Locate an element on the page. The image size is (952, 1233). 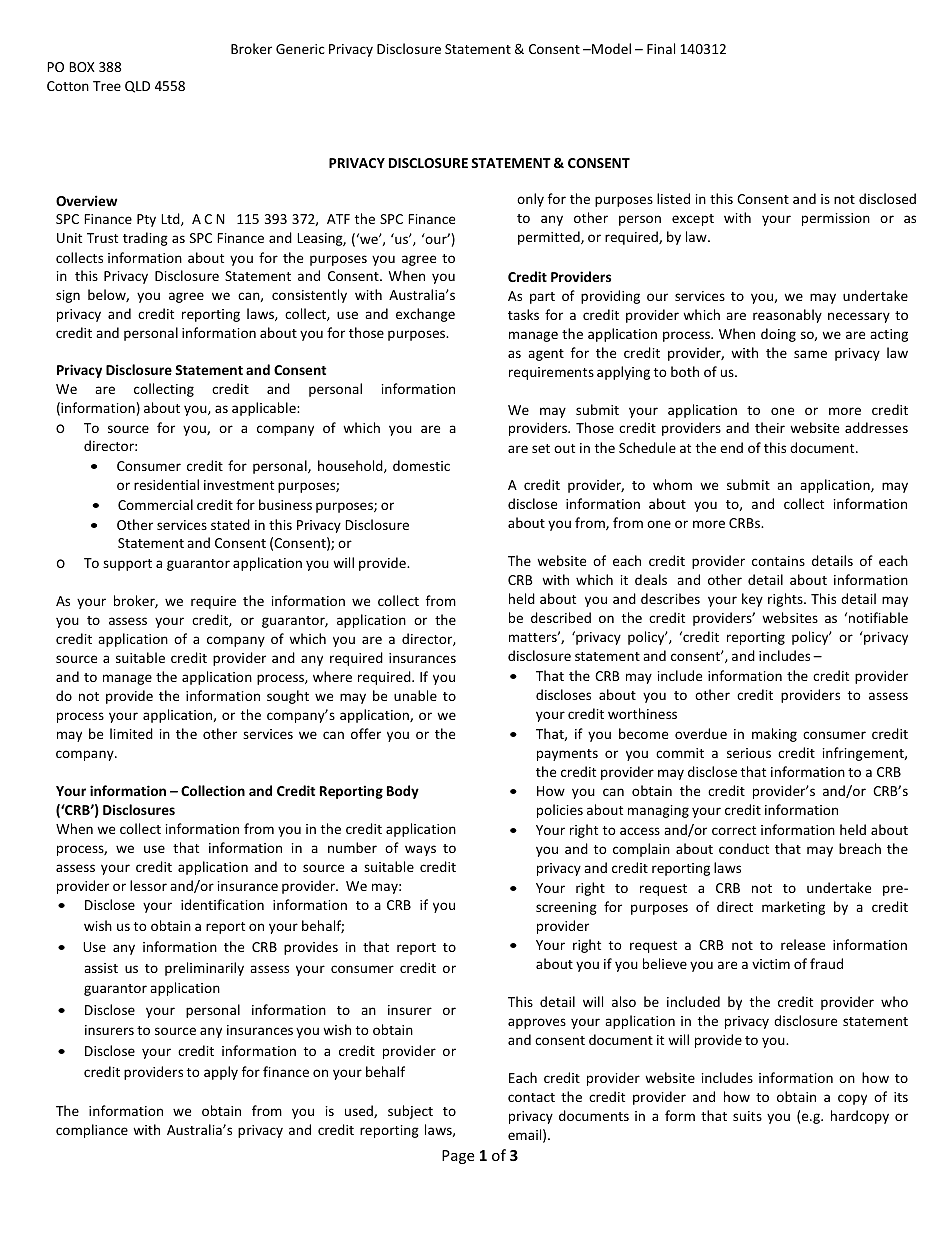
QLD is located at coordinates (137, 87).
